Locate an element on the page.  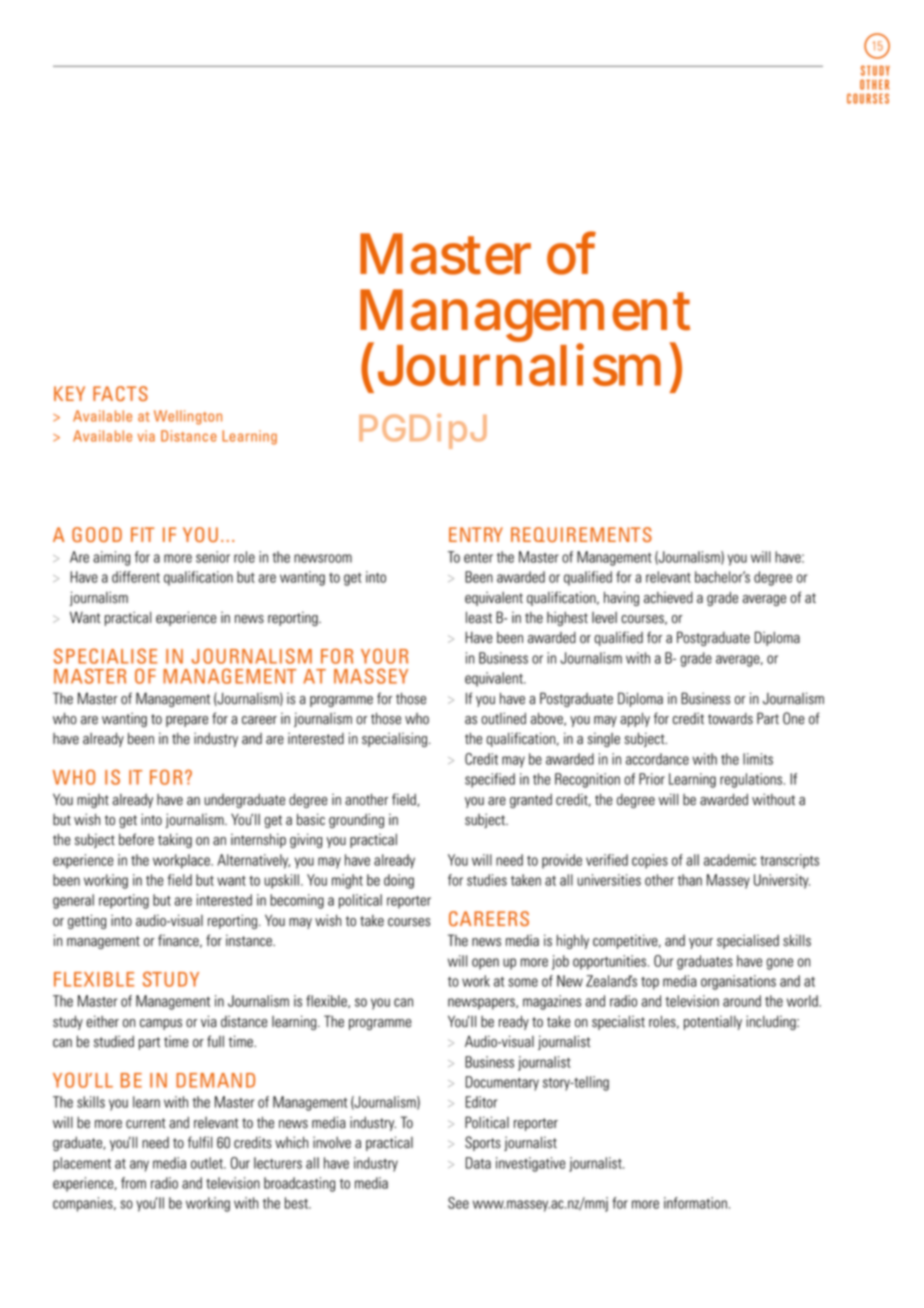
ENTRY is located at coordinates (476, 534).
